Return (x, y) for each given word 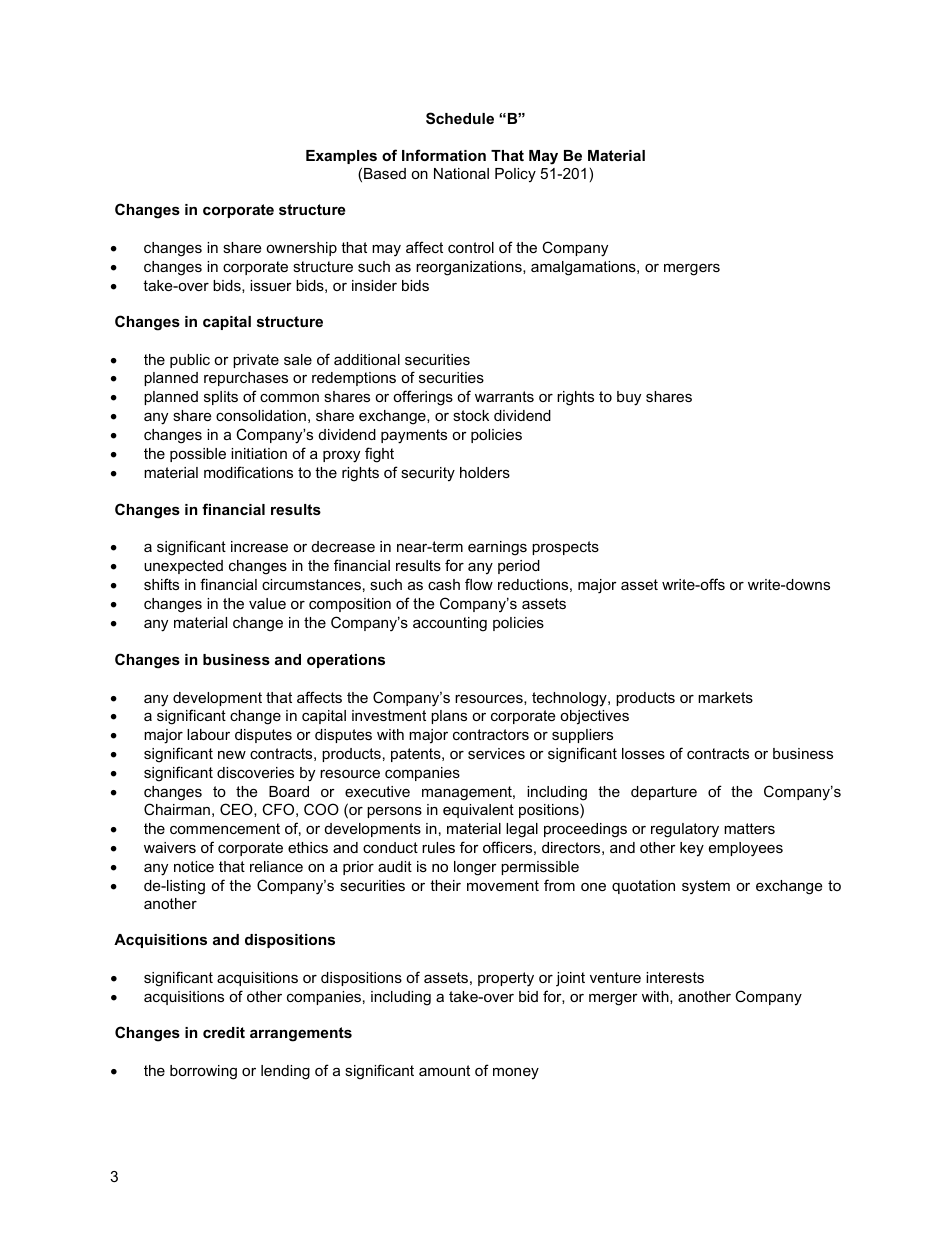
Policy (515, 175)
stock (471, 415)
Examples (341, 157)
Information (444, 155)
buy (629, 398)
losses (643, 753)
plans (449, 717)
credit (224, 1032)
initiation (259, 453)
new (232, 755)
